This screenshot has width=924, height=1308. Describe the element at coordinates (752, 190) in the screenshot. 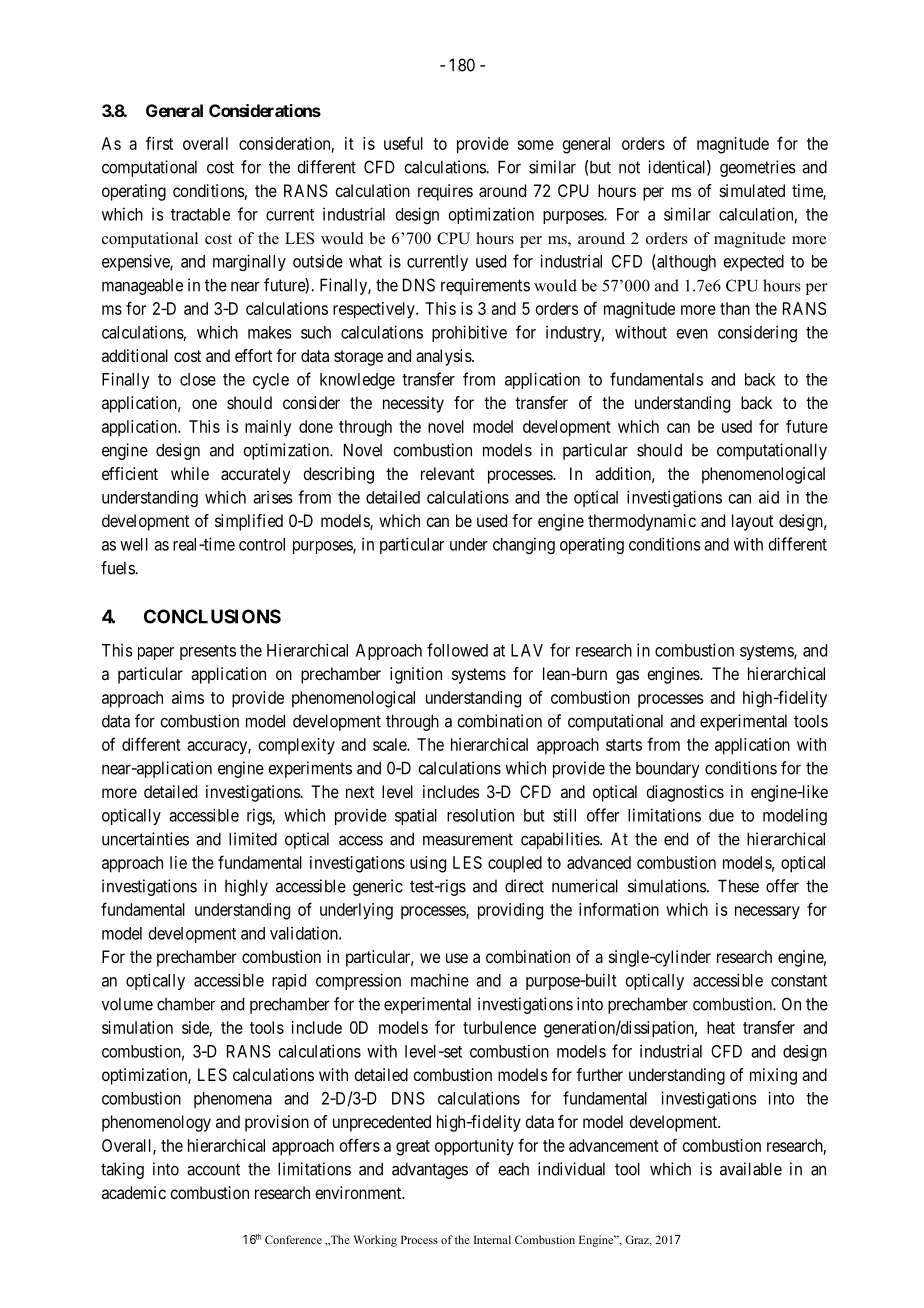

I see `simulated` at that location.
